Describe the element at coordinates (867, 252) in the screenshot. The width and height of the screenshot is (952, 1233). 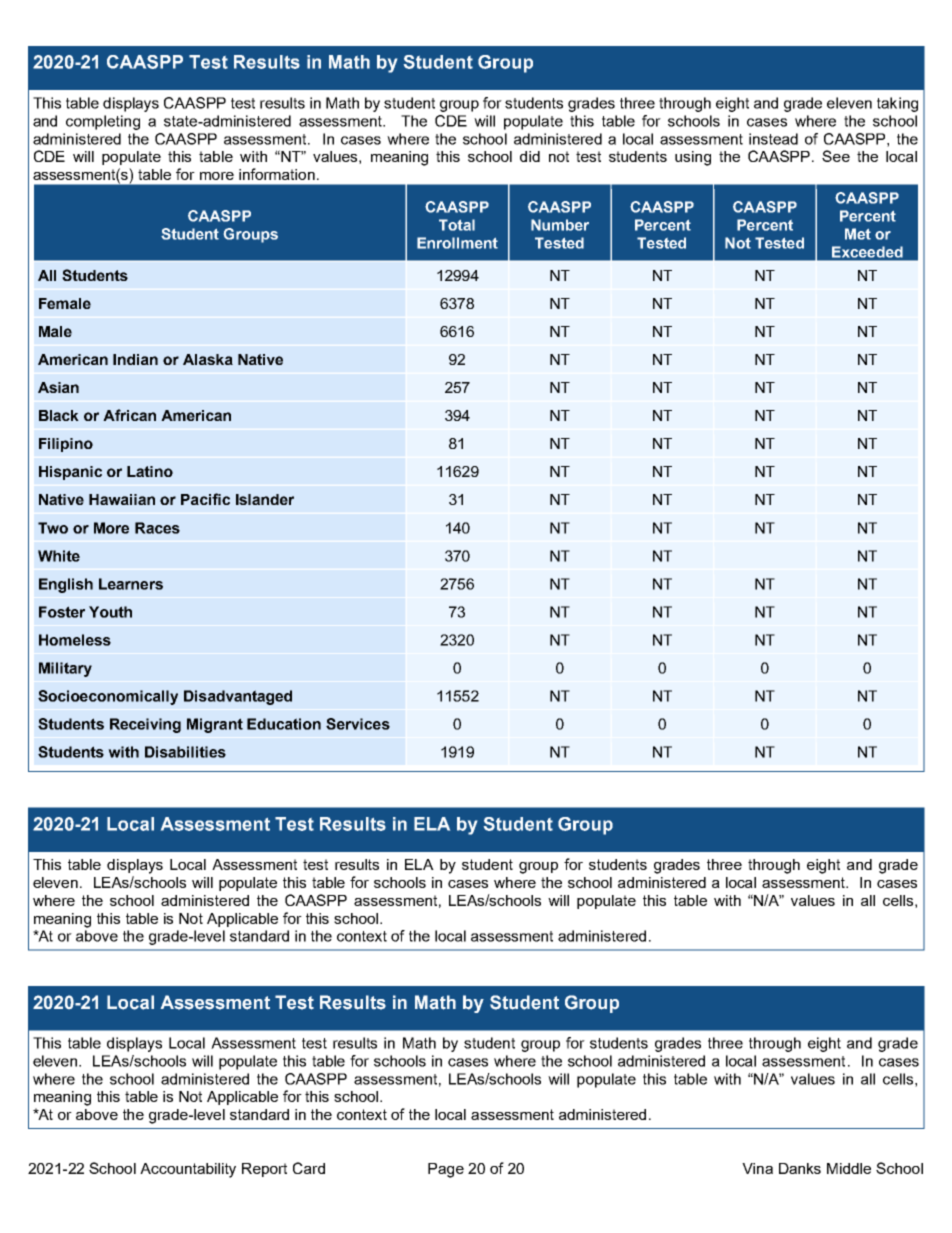
I see `Exceeded` at that location.
